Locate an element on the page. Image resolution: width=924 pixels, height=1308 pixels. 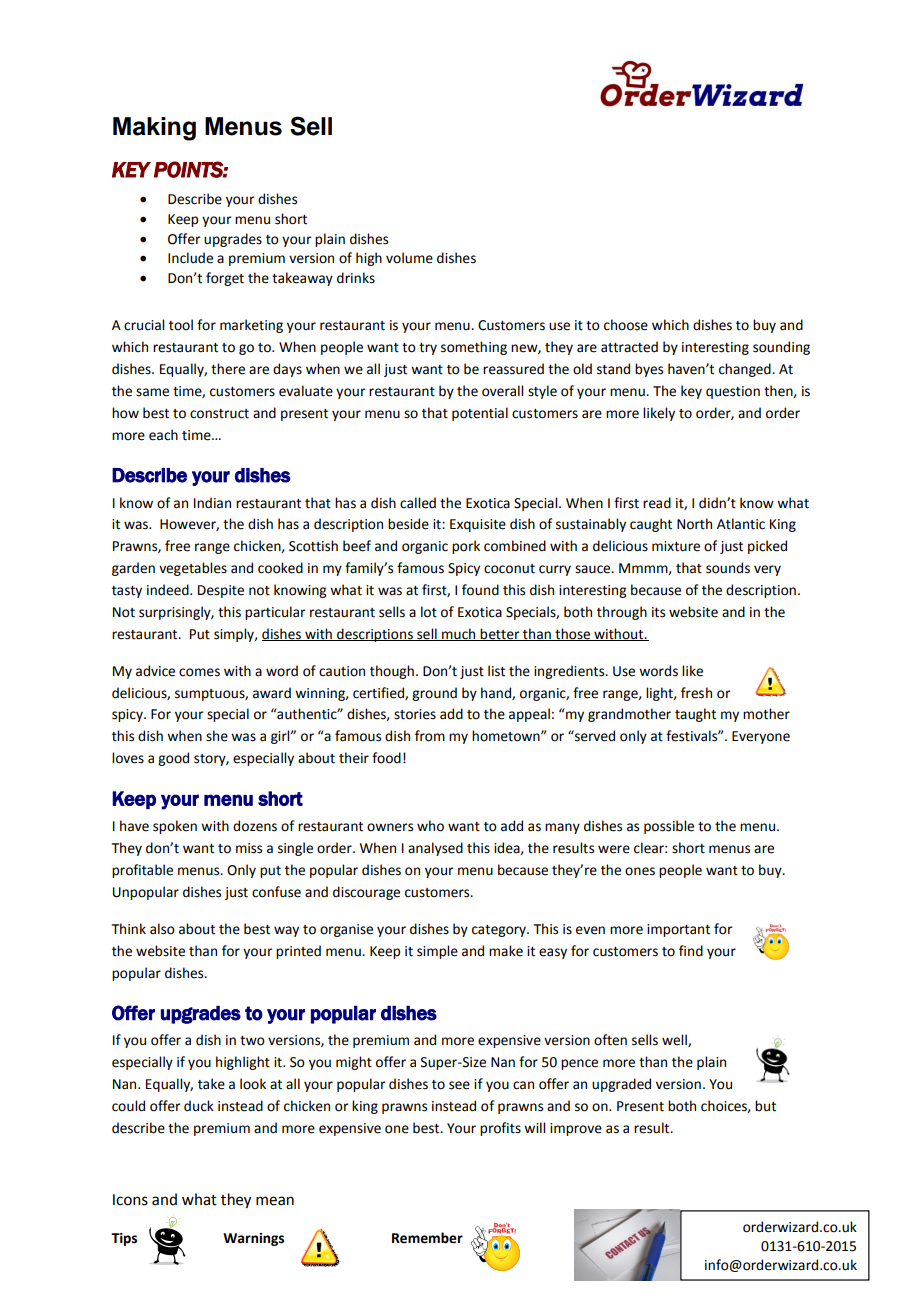
fresh is located at coordinates (696, 693).
